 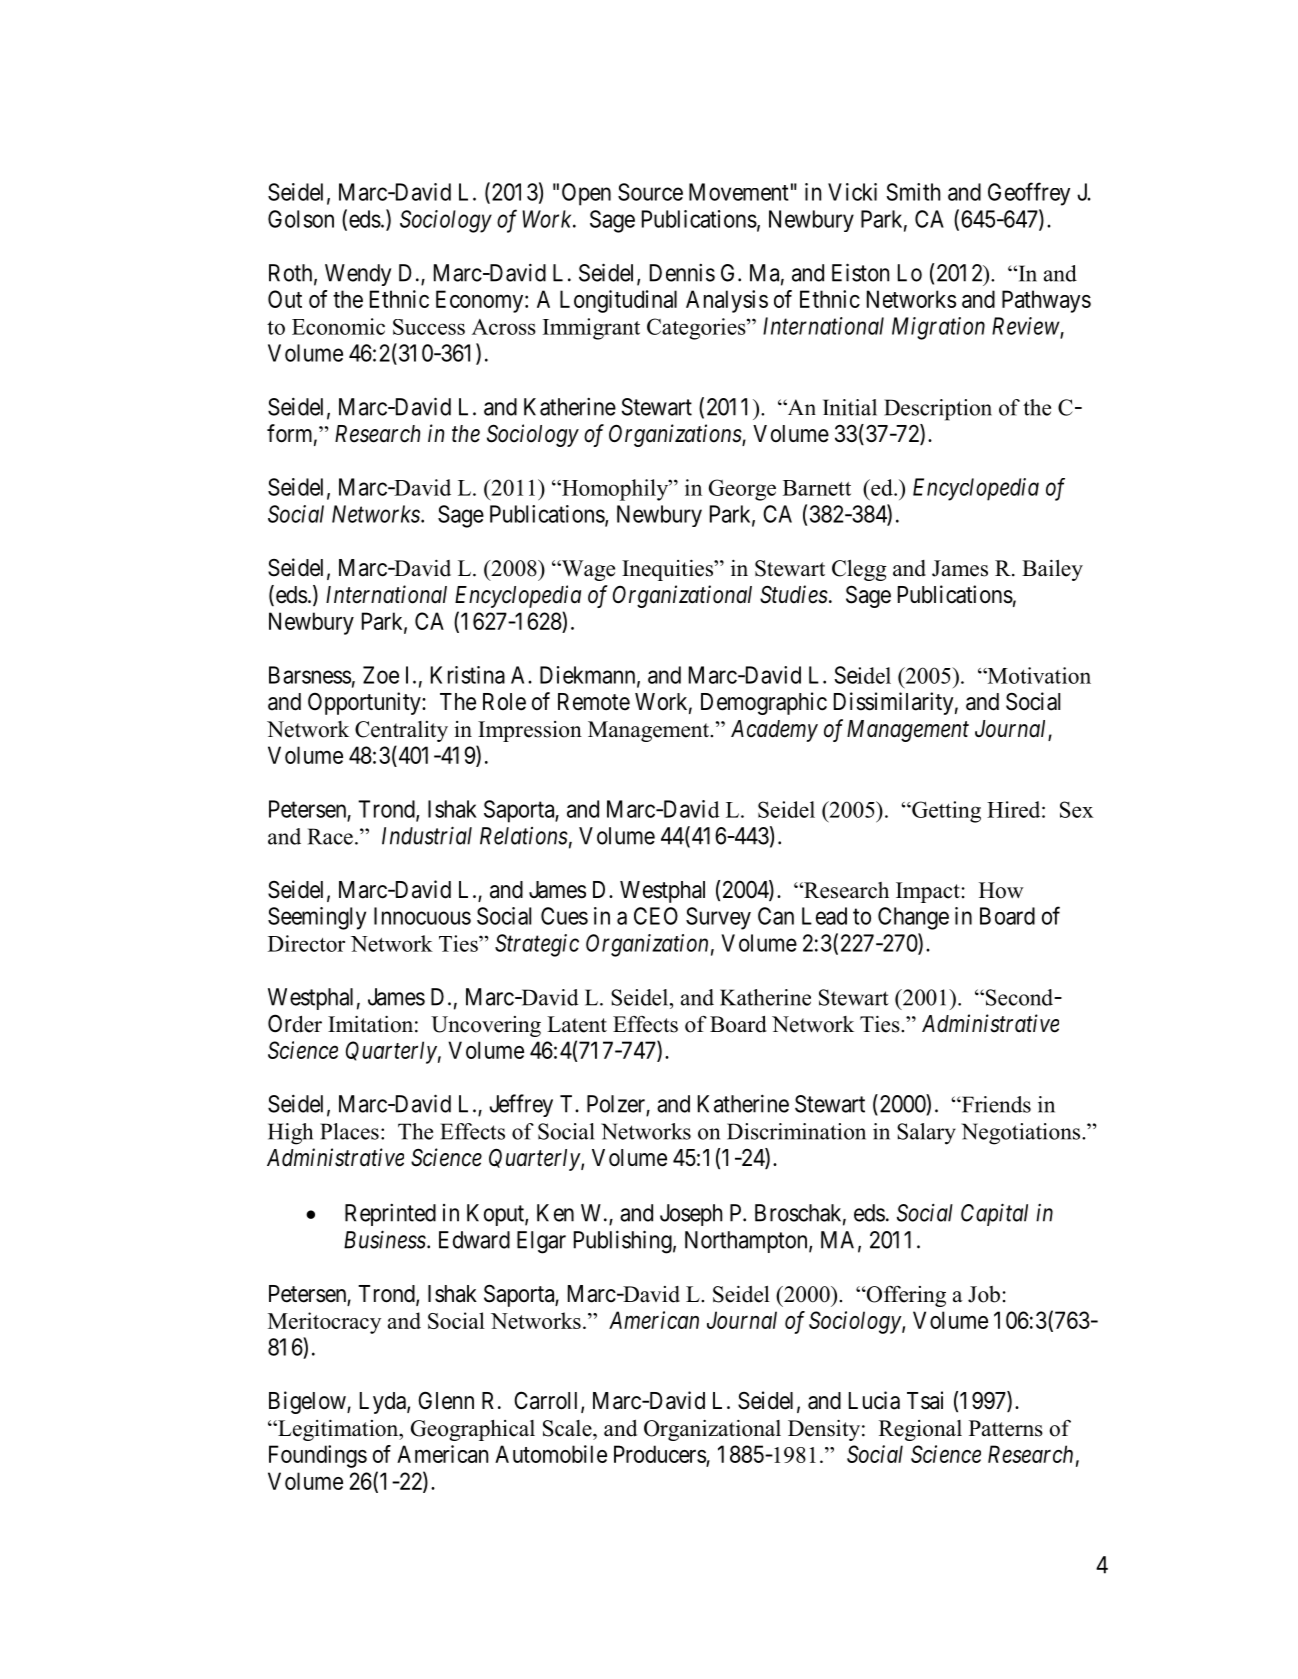 I want to click on Bailey, so click(x=1052, y=570).
